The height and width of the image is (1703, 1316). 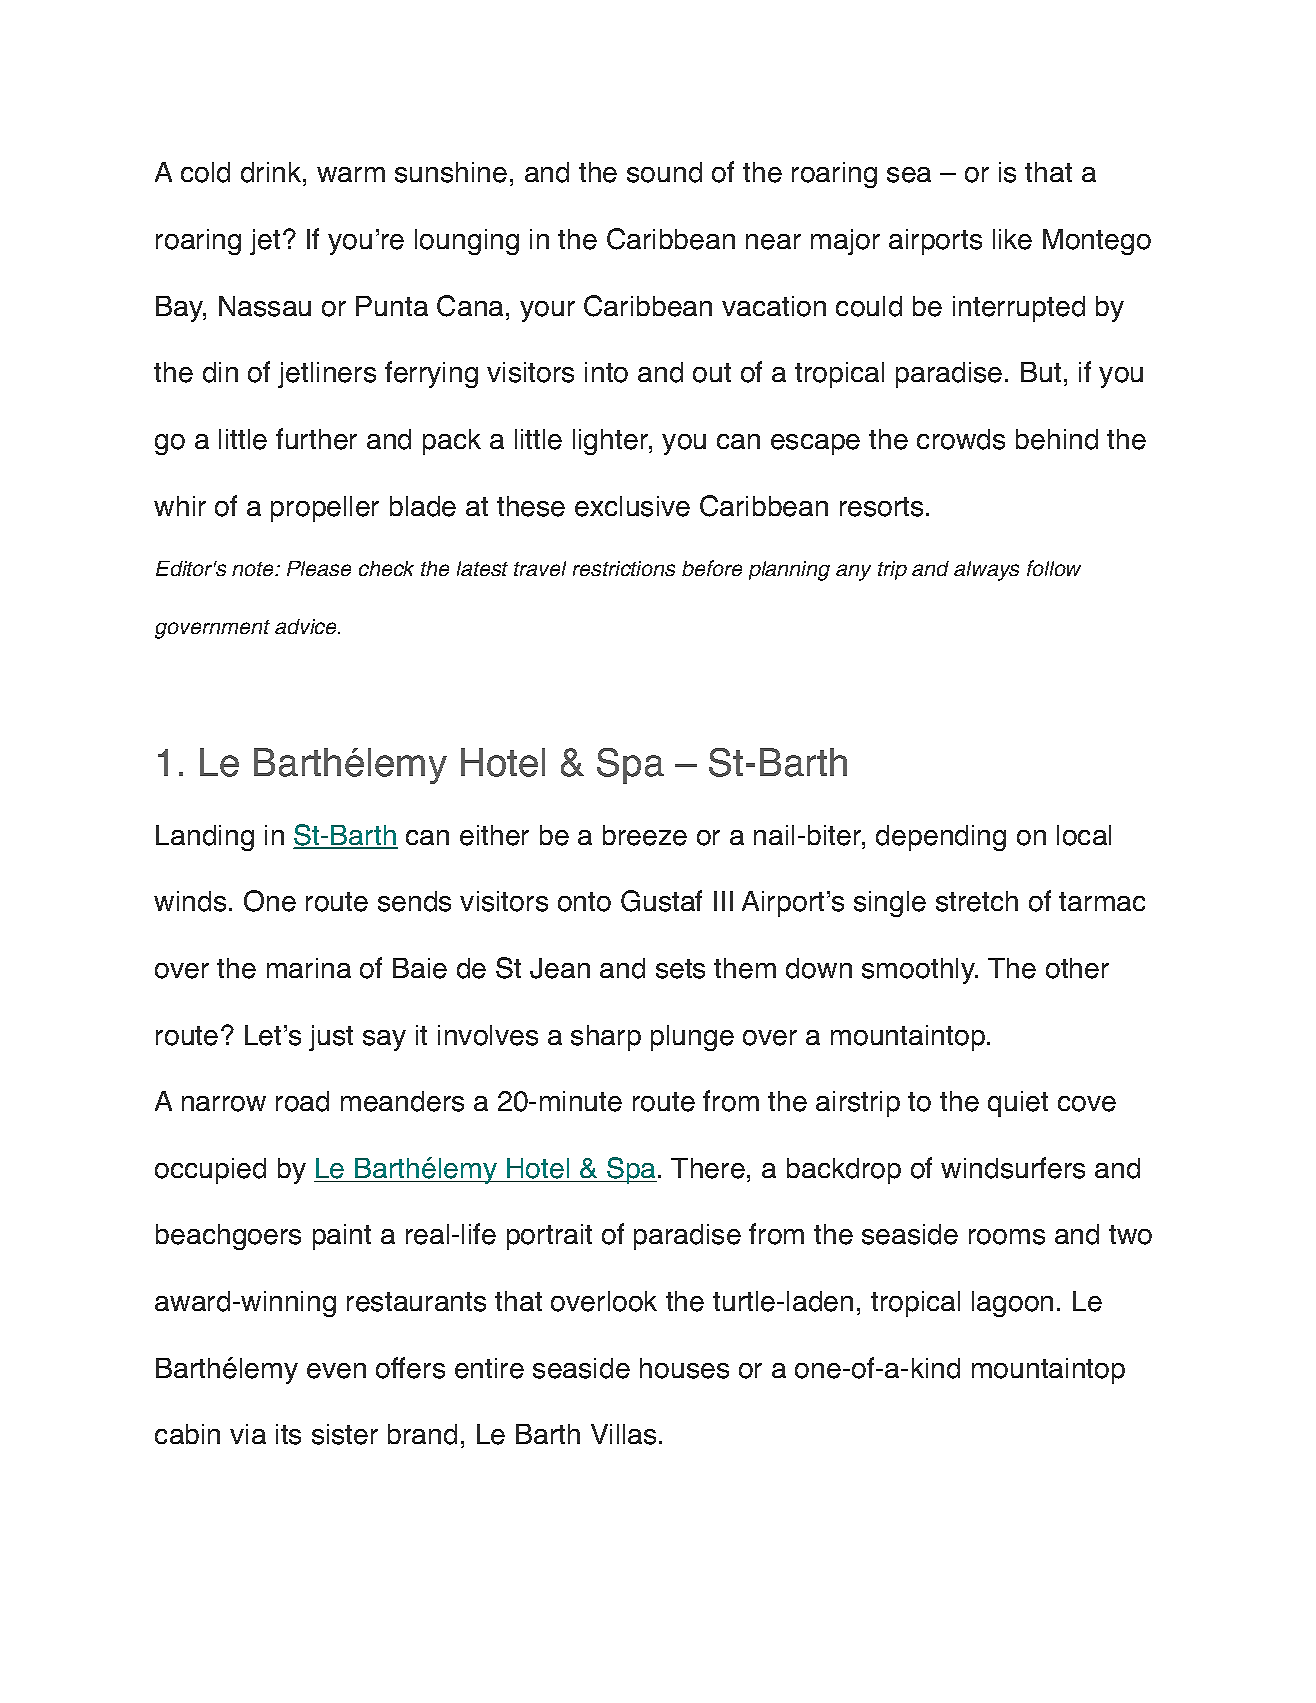 What do you see at coordinates (684, 1368) in the image?
I see `houses` at bounding box center [684, 1368].
